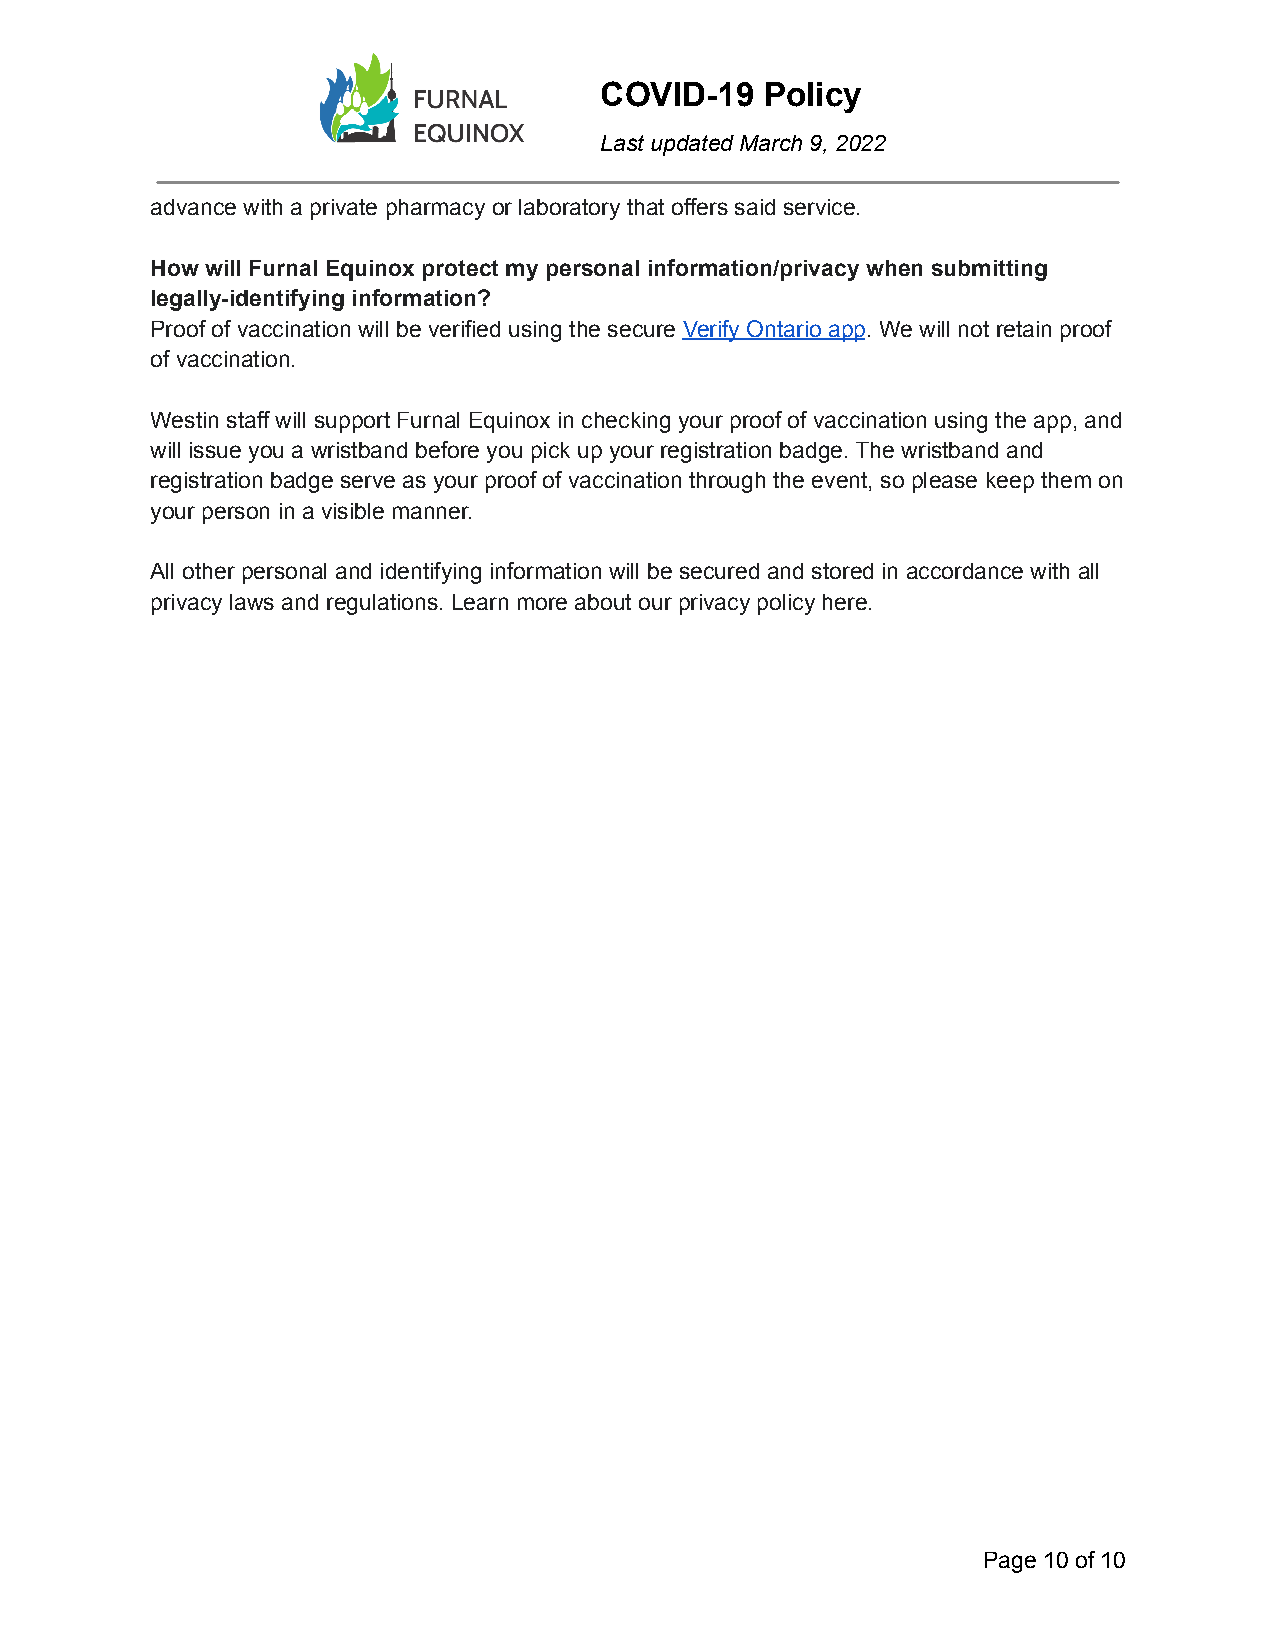  What do you see at coordinates (645, 207) in the document?
I see `that` at bounding box center [645, 207].
